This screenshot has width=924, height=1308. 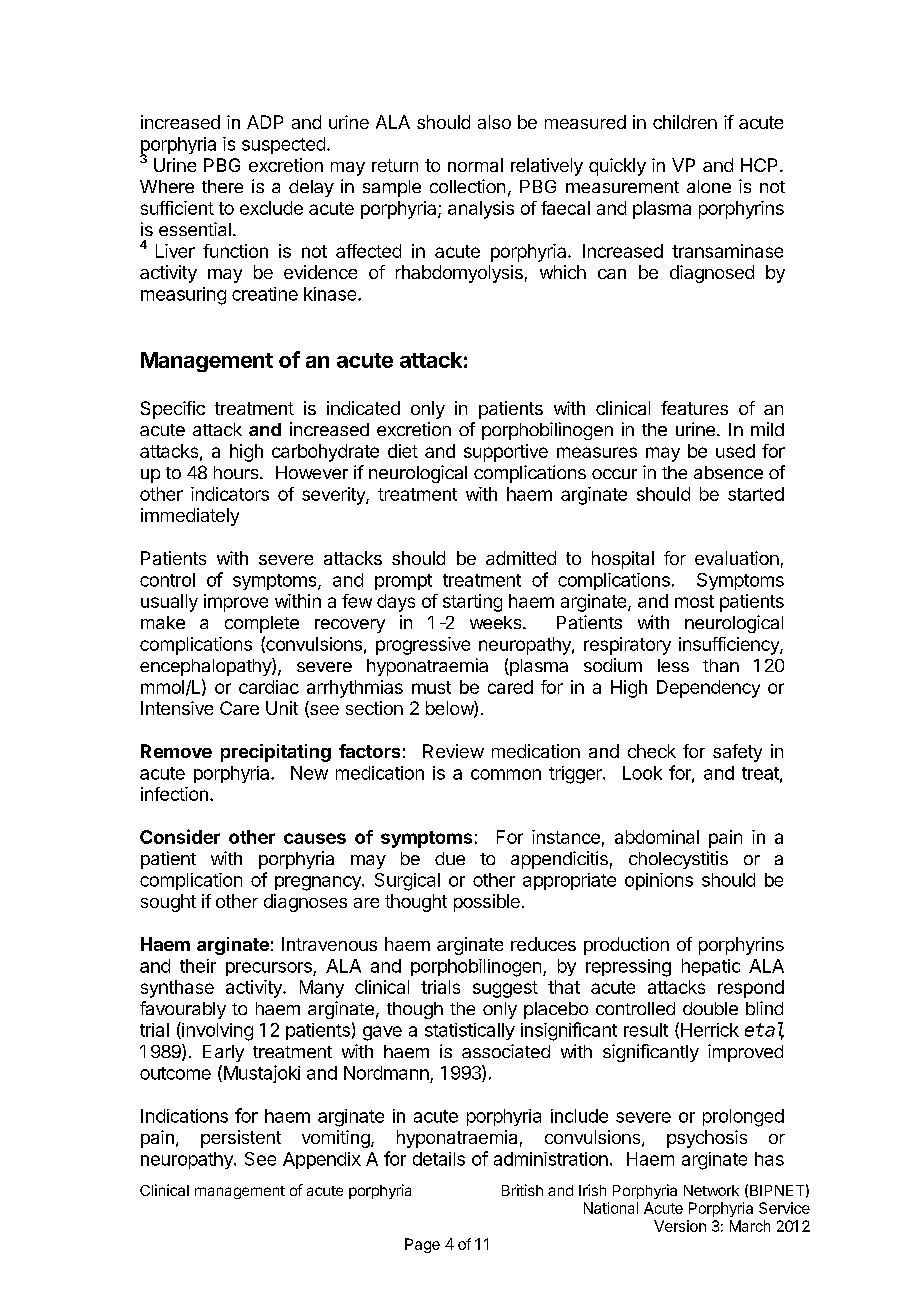 I want to click on alone, so click(x=709, y=186).
